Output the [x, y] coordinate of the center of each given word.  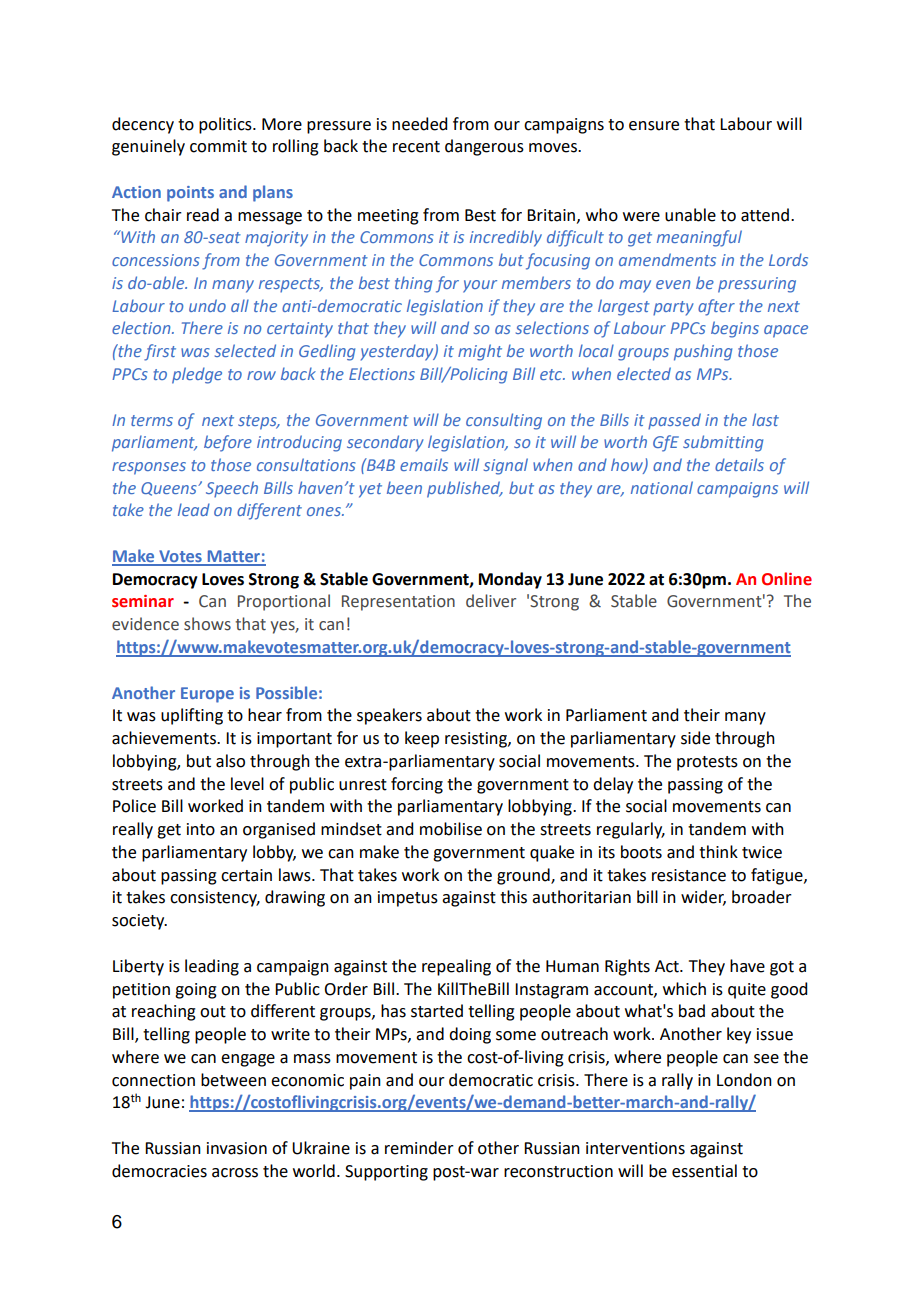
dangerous [484, 147]
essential [704, 1171]
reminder [419, 1148]
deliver [491, 601]
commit [218, 146]
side [695, 738]
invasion [237, 1148]
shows [207, 624]
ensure [654, 126]
